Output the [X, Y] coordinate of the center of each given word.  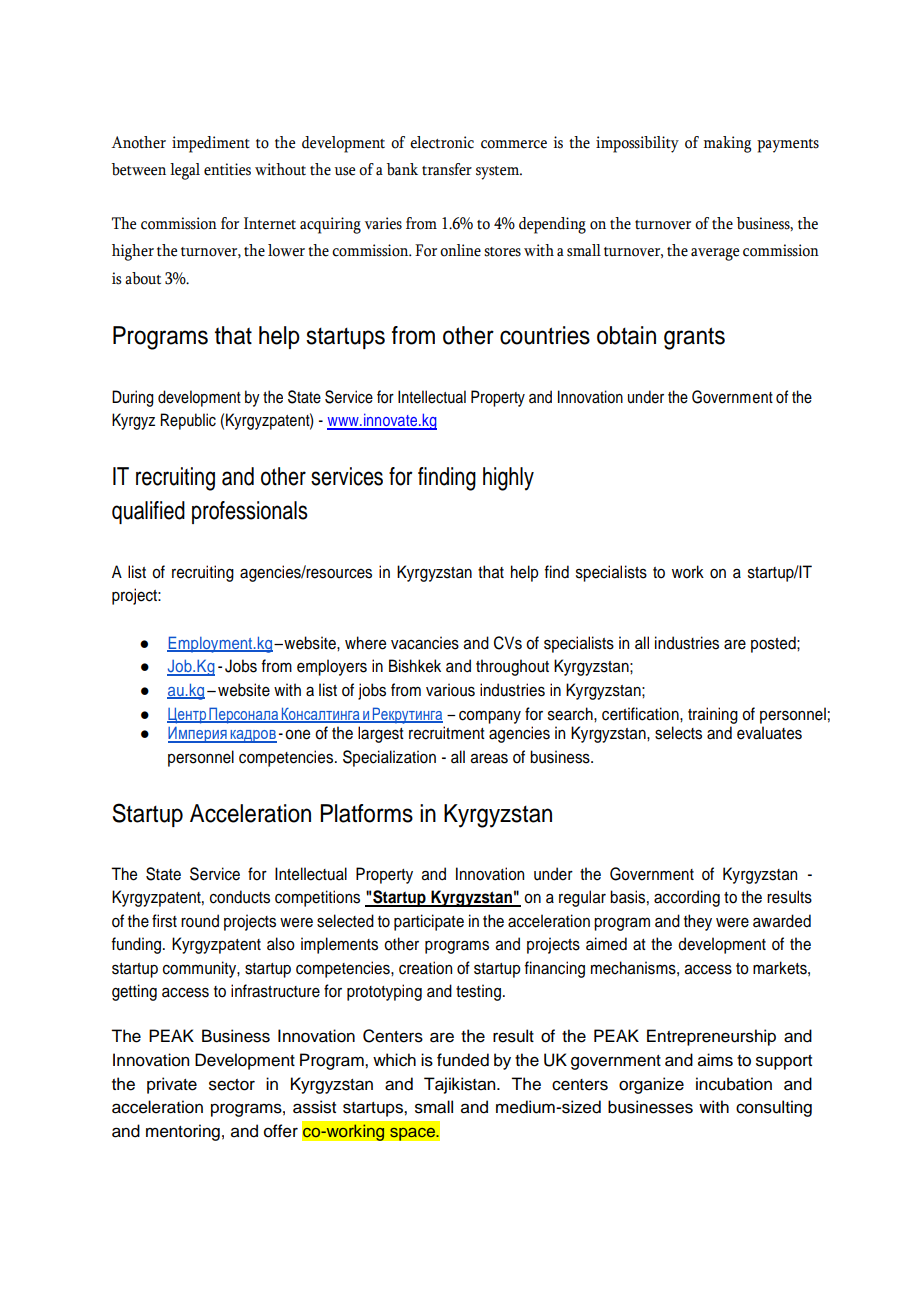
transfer [447, 169]
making [728, 144]
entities [227, 169]
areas [489, 758]
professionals [250, 512]
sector [232, 1085]
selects [678, 733]
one [297, 734]
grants [694, 338]
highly [508, 479]
